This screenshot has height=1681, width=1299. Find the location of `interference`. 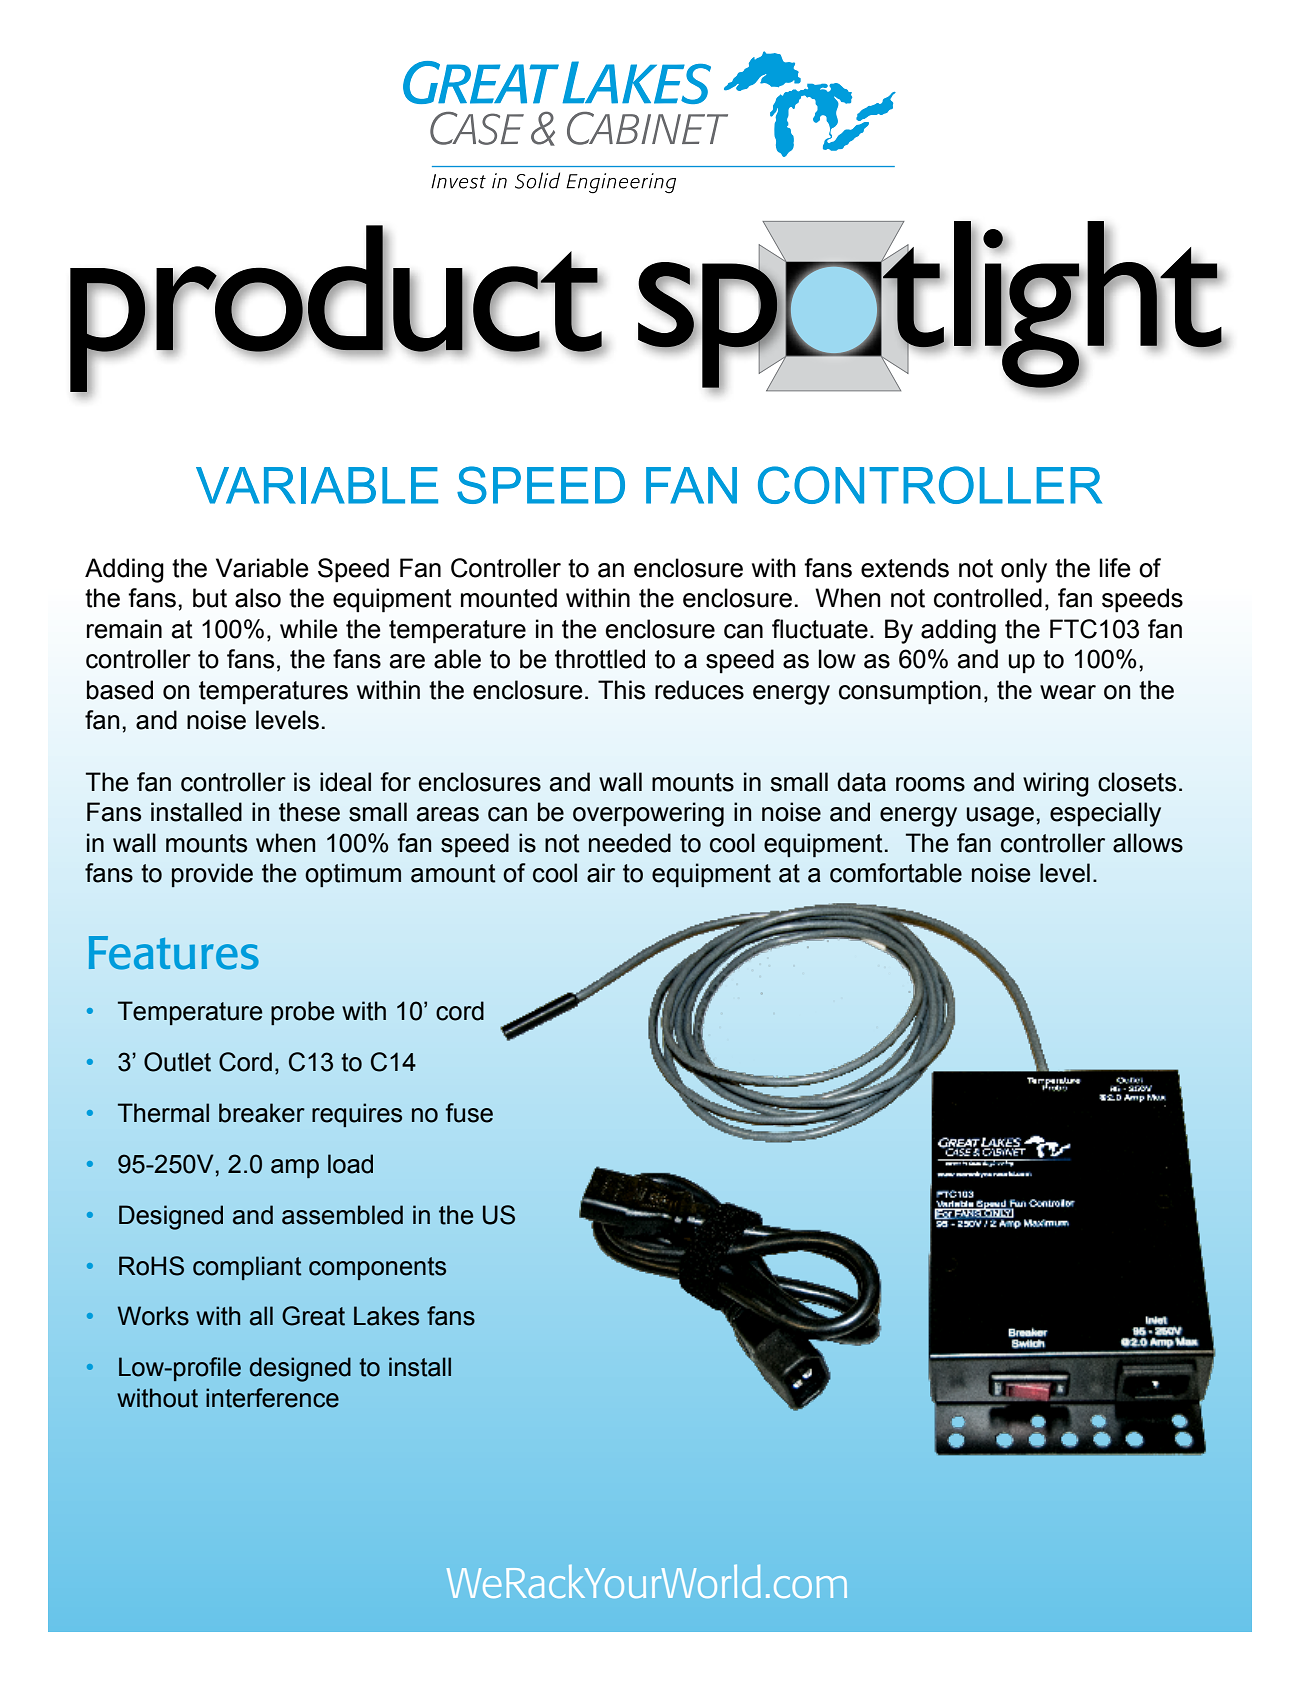

interference is located at coordinates (272, 1398).
